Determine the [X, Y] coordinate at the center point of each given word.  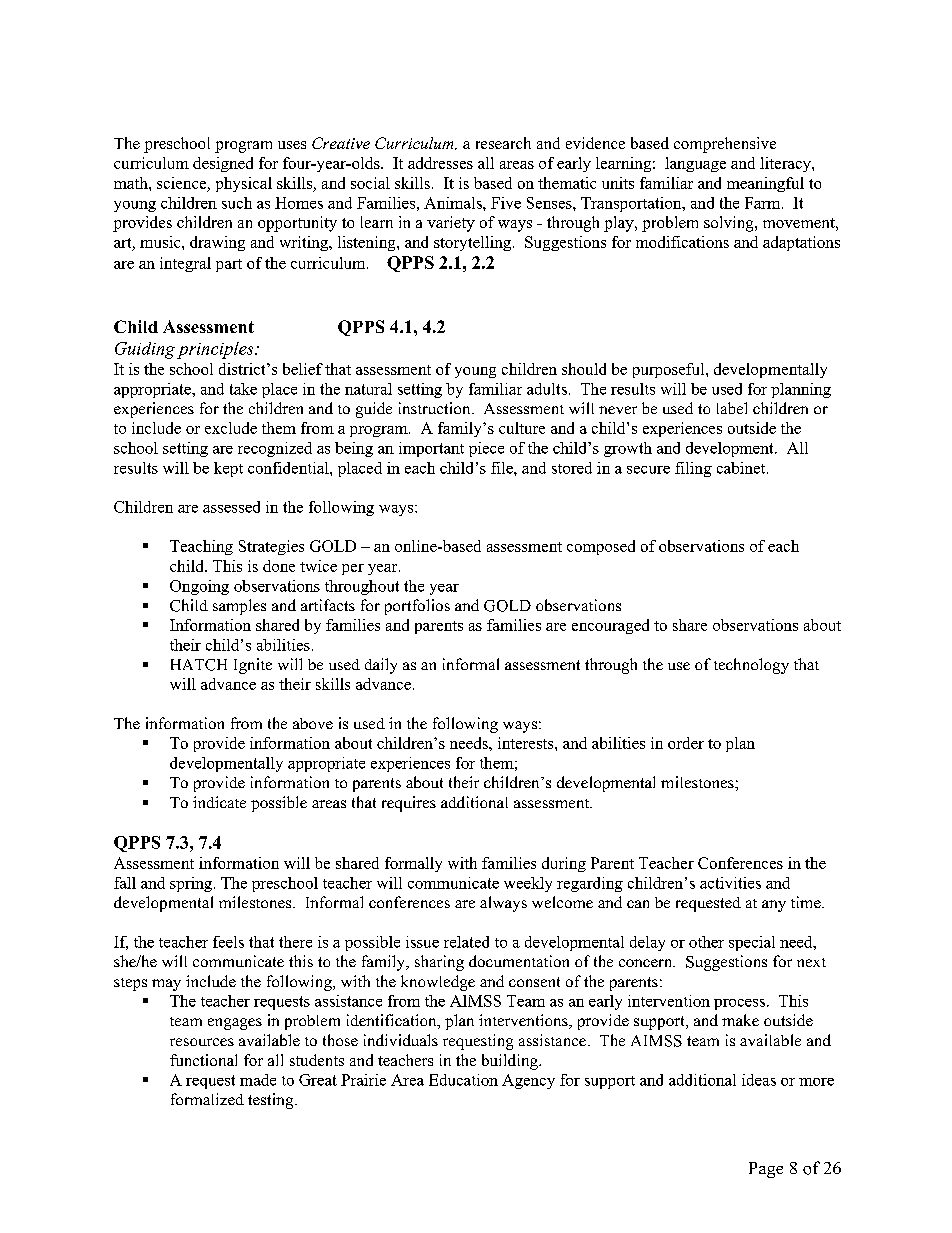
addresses [440, 163]
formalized [207, 1099]
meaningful [765, 184]
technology [751, 666]
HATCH [199, 665]
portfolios [417, 607]
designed [223, 164]
